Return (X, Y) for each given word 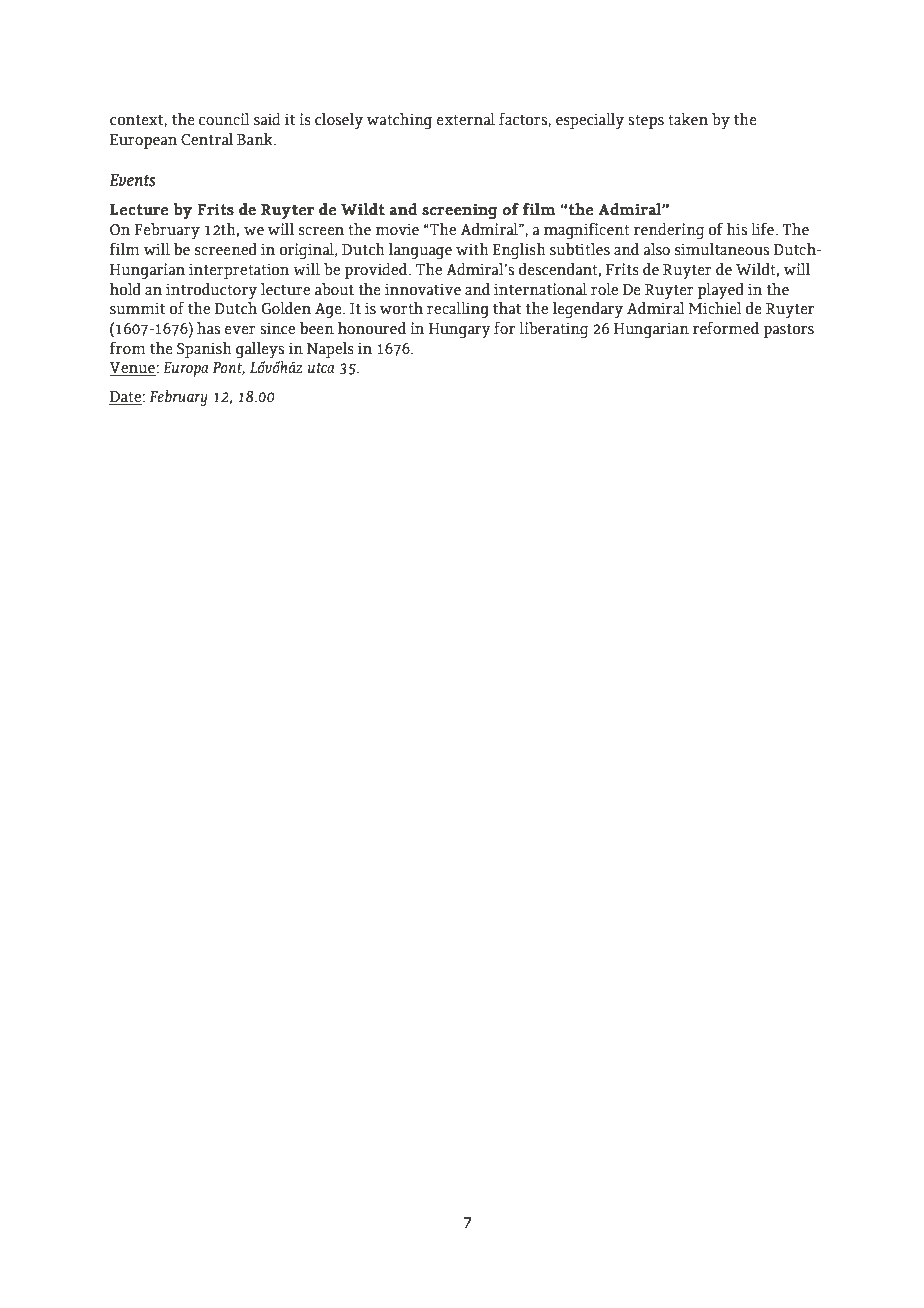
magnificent (587, 231)
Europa (185, 369)
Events (132, 180)
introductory (211, 291)
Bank (256, 139)
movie (397, 229)
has (208, 328)
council (224, 119)
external (466, 119)
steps (646, 121)
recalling (458, 310)
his (736, 229)
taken (688, 119)
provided (376, 271)
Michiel (715, 308)
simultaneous (722, 249)
